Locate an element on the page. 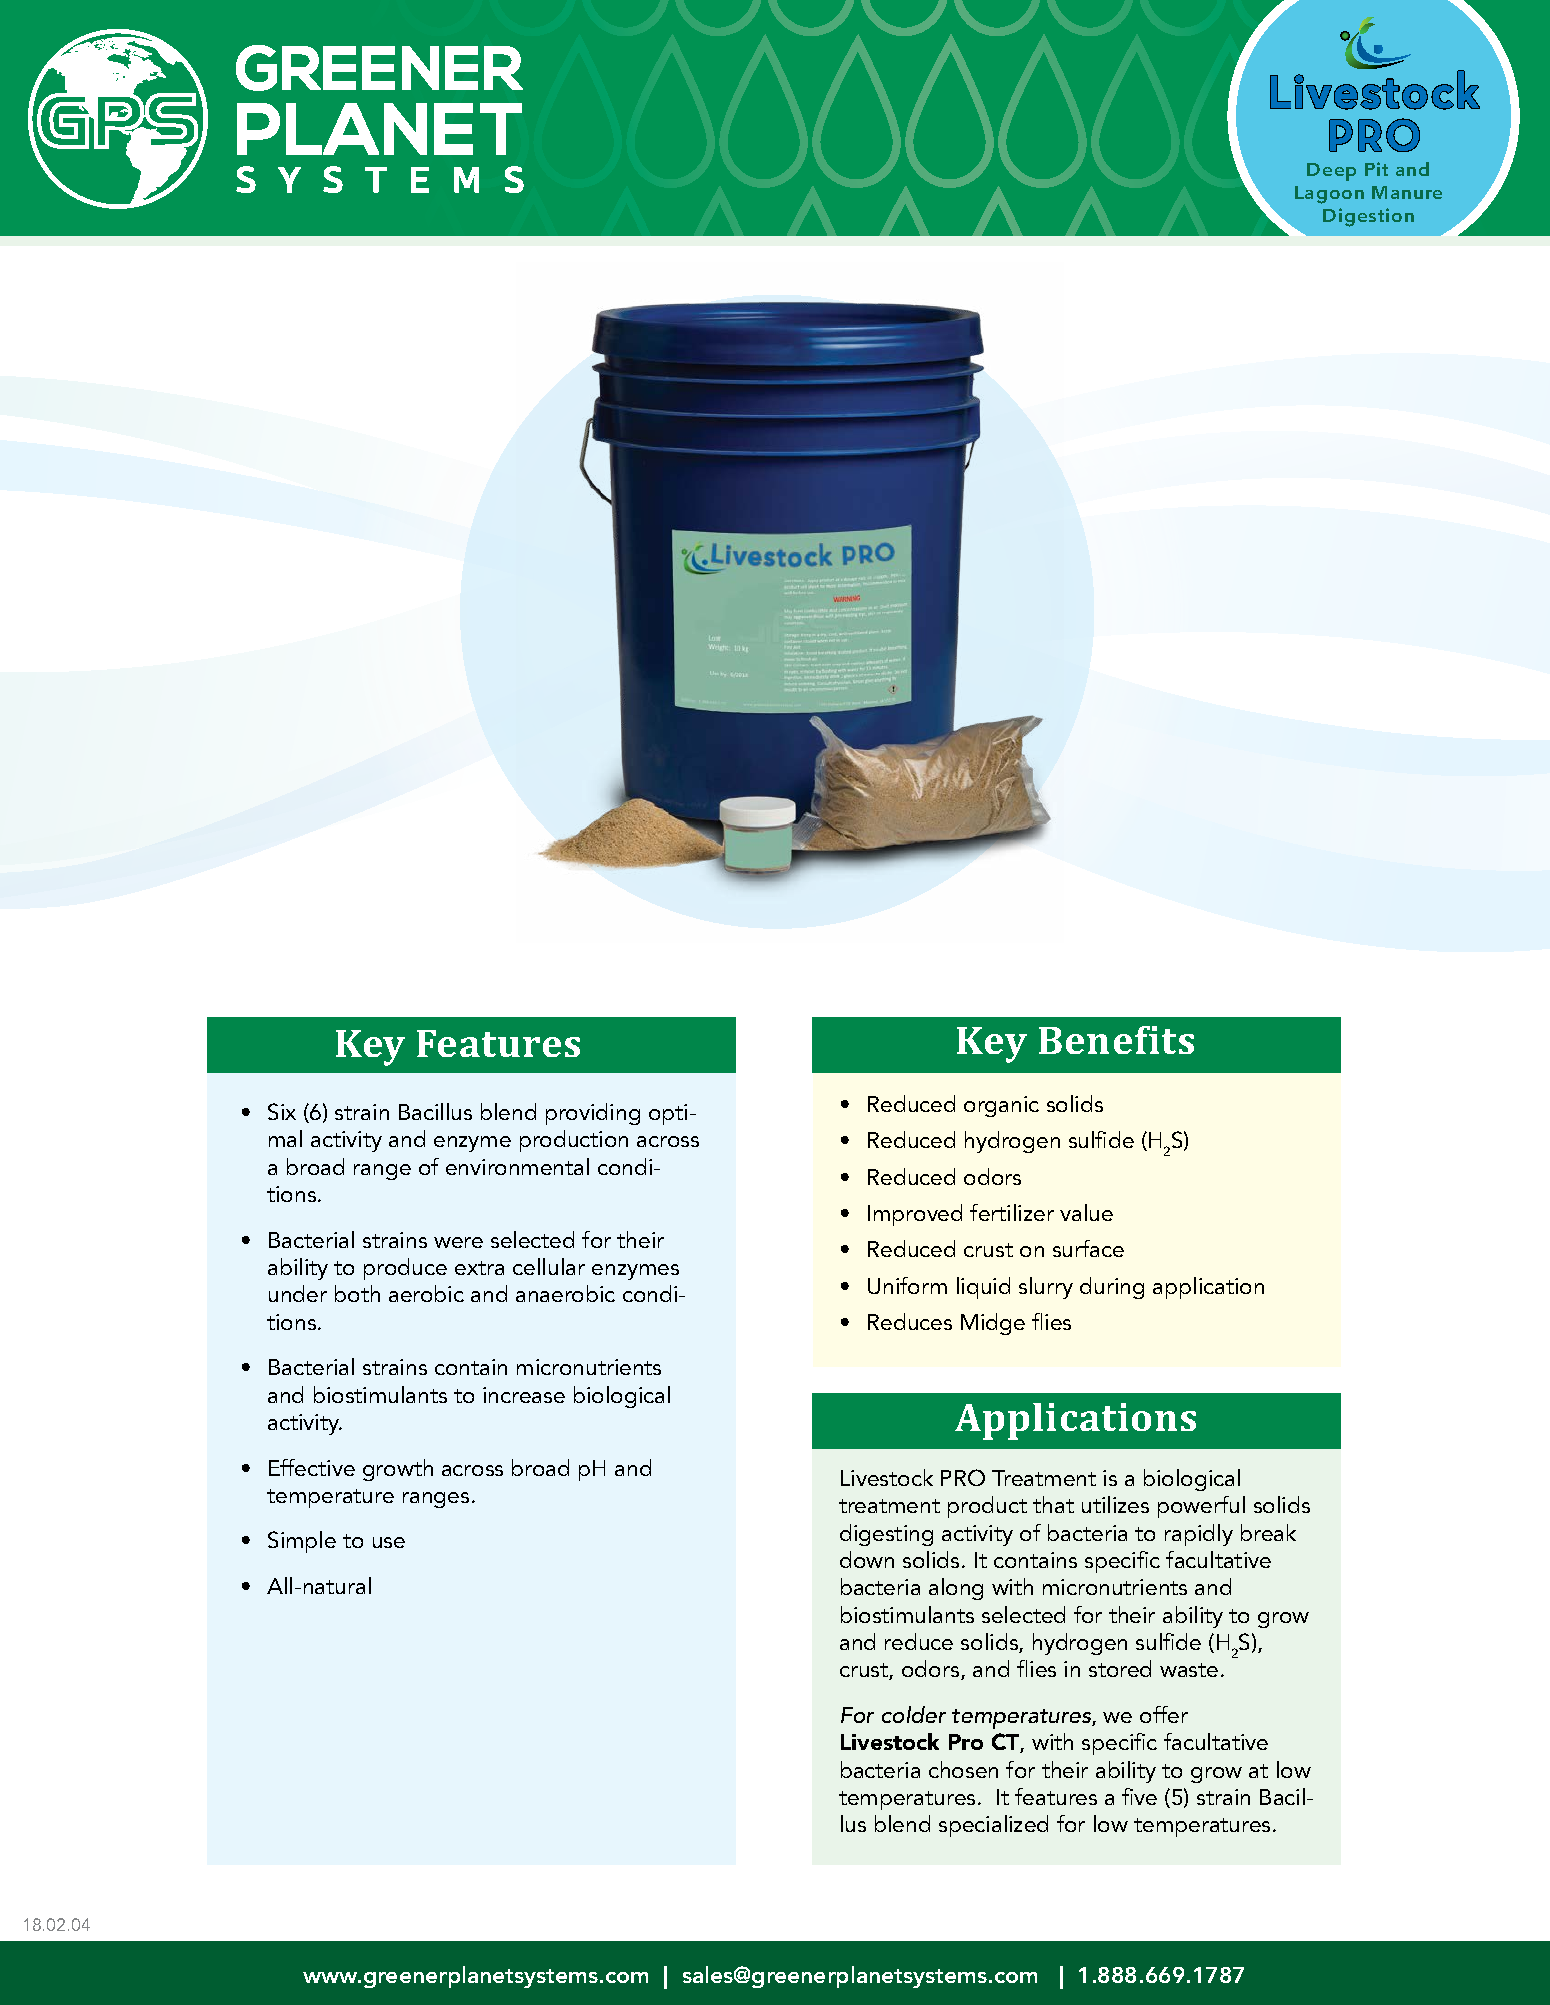 The image size is (1550, 2005). organic is located at coordinates (1001, 1106).
